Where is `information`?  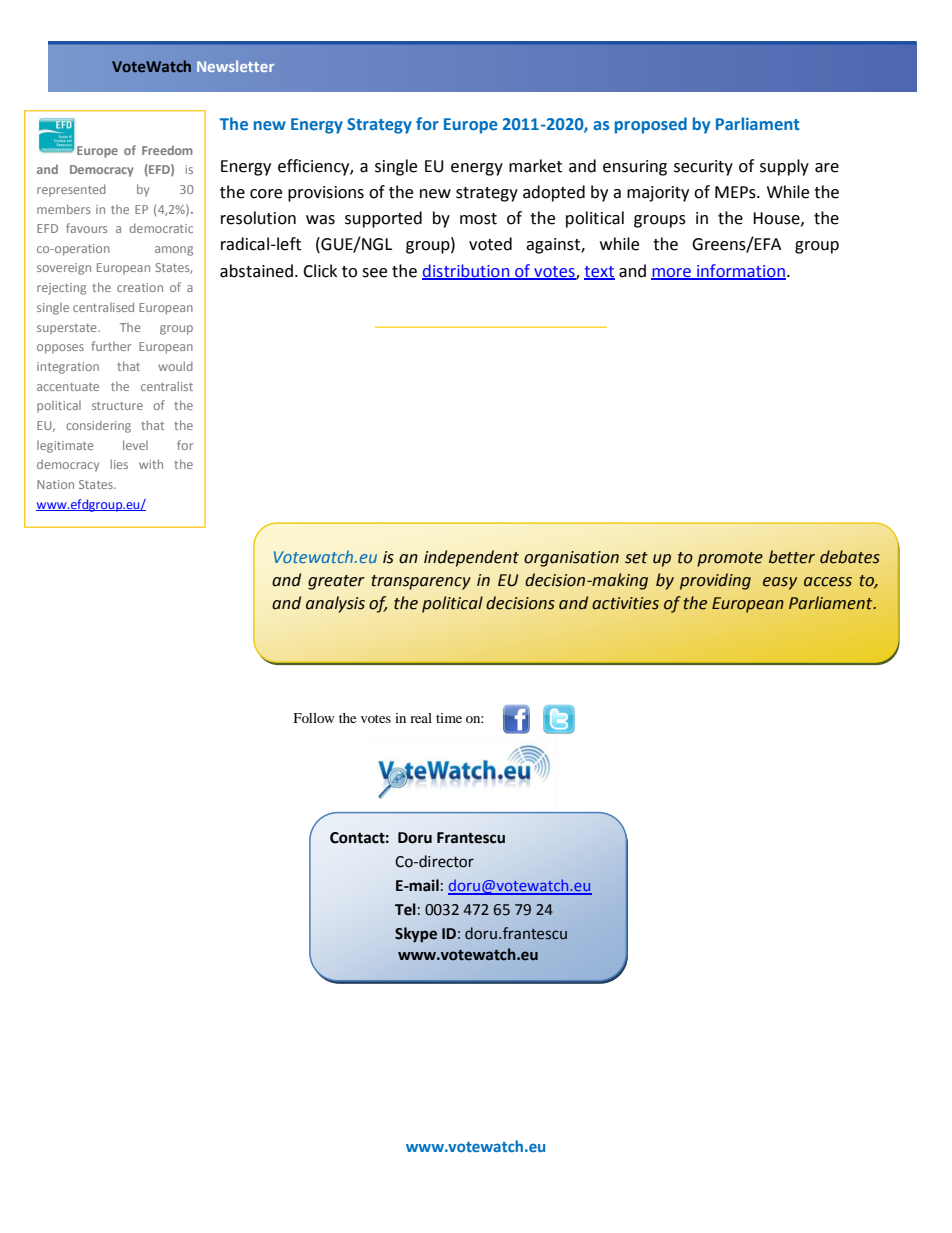
information is located at coordinates (740, 271).
